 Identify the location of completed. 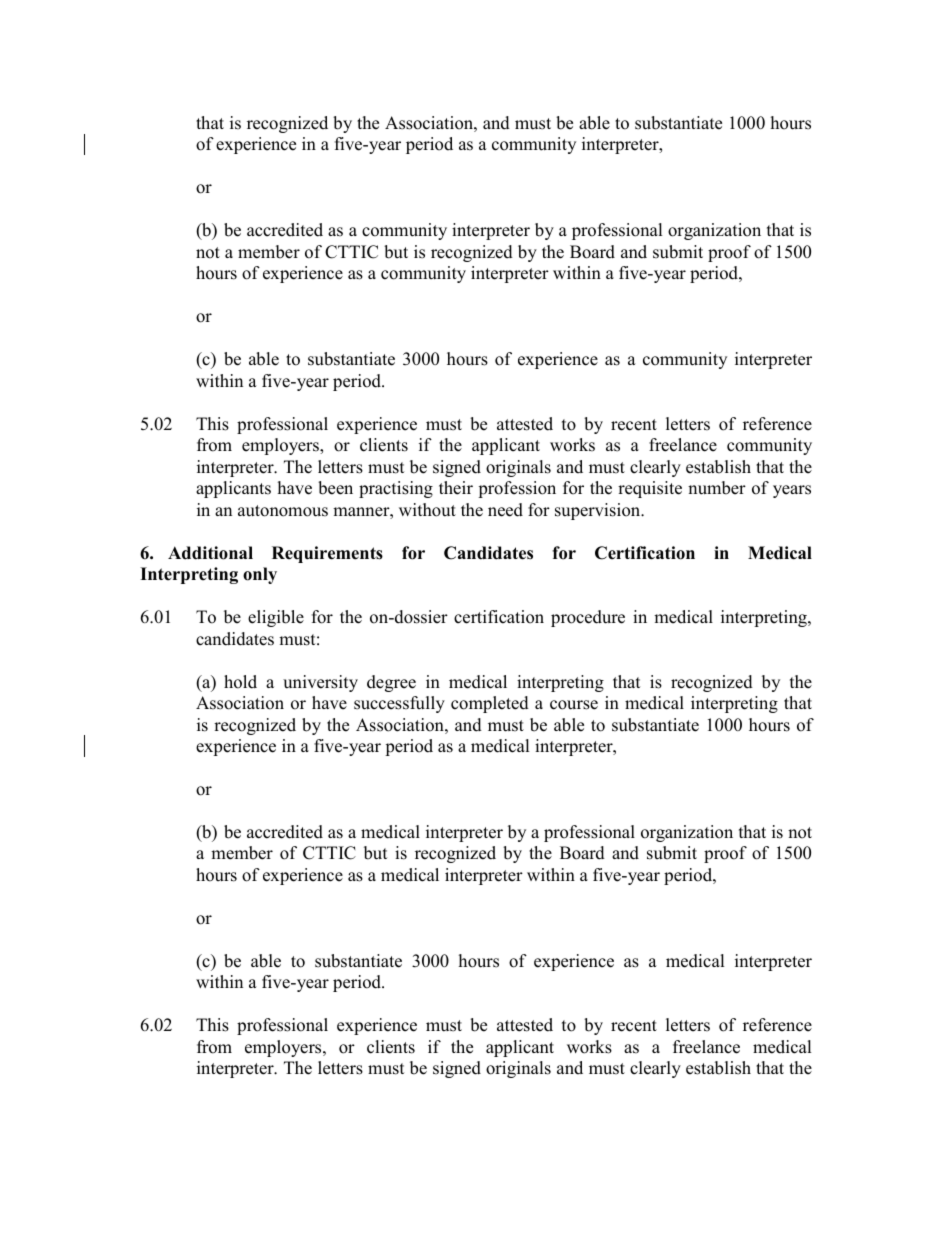
(490, 704).
